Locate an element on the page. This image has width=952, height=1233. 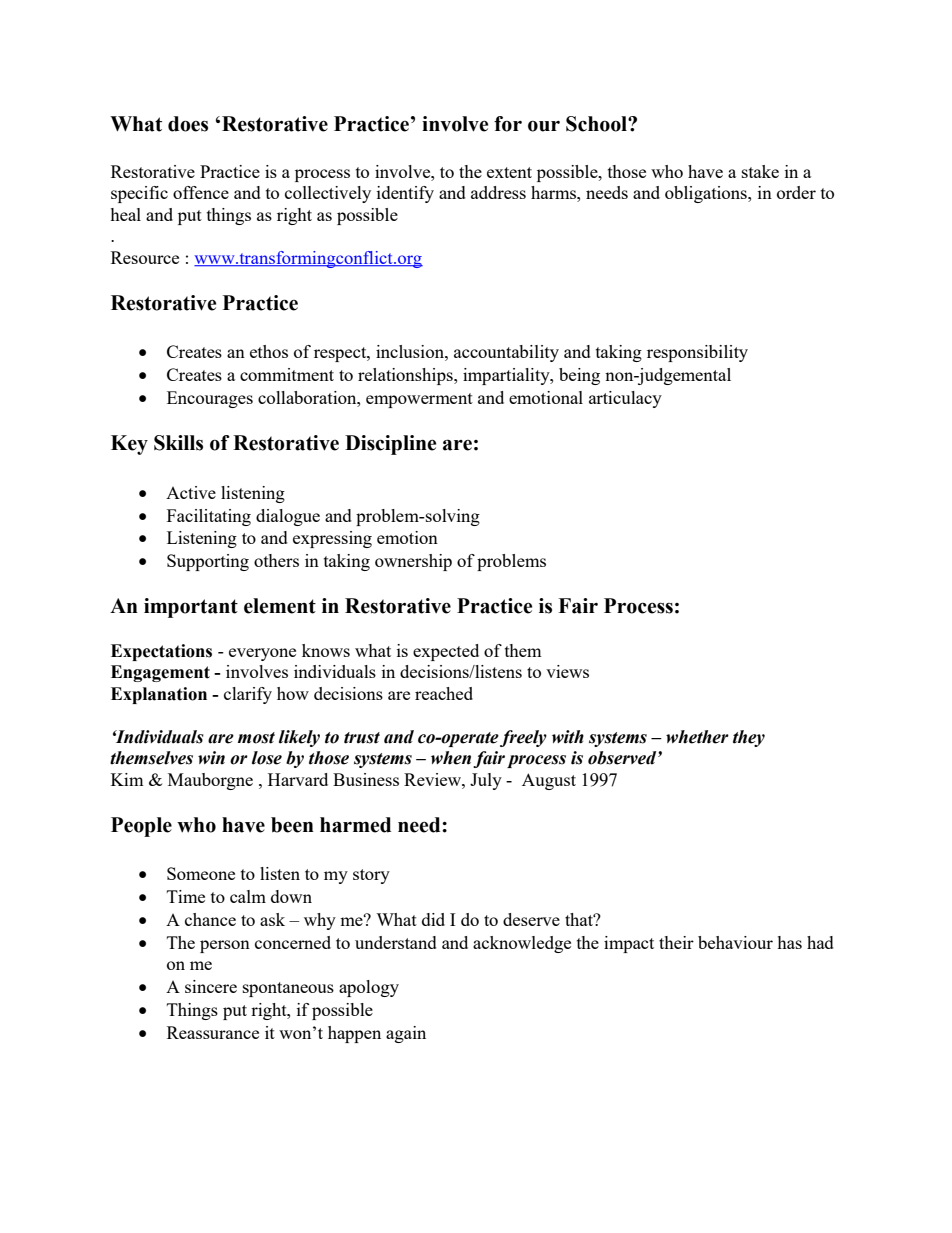
views is located at coordinates (567, 671).
